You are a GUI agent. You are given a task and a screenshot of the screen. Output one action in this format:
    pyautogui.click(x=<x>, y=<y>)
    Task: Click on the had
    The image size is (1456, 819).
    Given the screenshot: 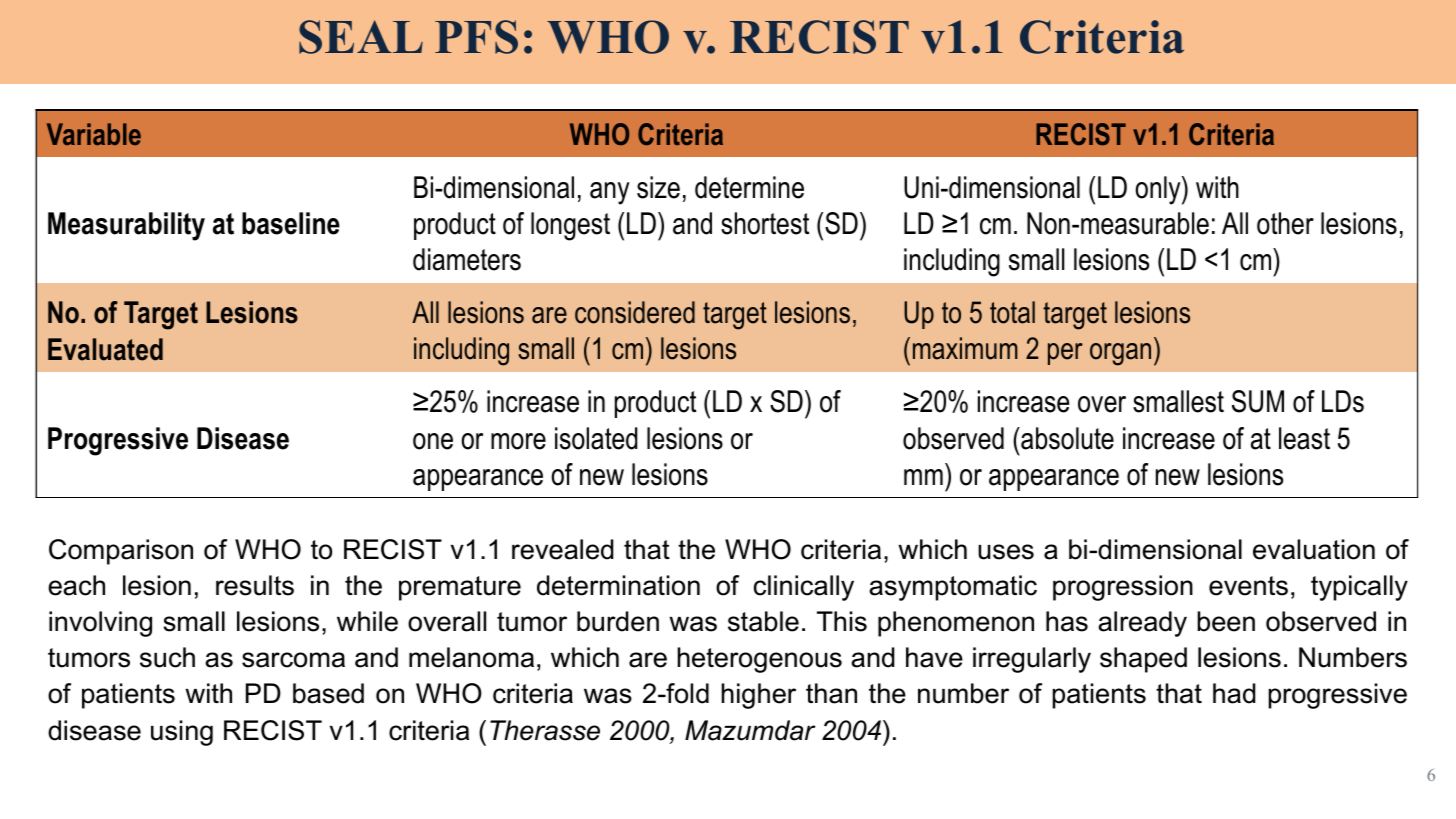 What is the action you would take?
    pyautogui.click(x=1234, y=693)
